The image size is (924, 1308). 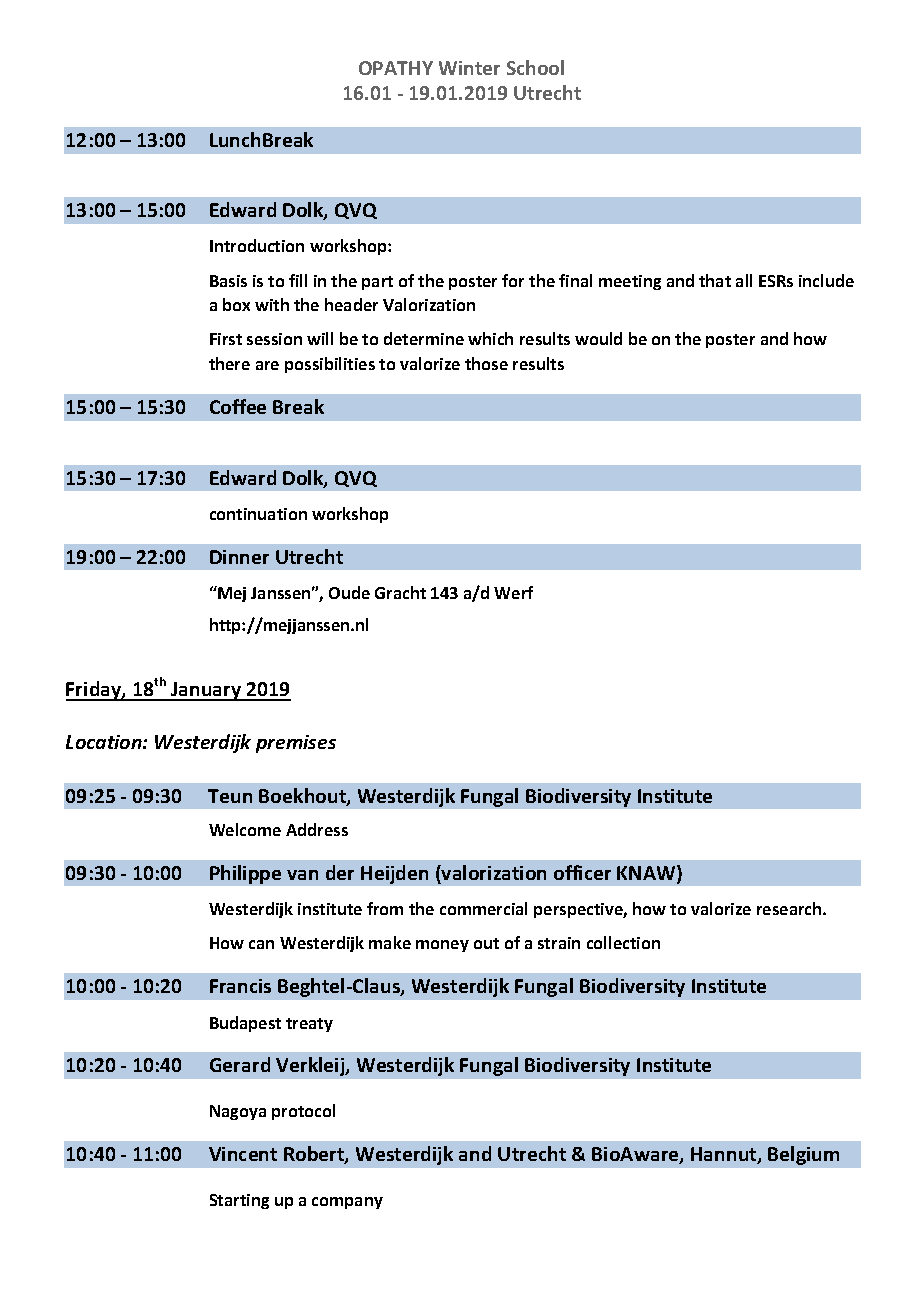 What do you see at coordinates (243, 1154) in the image?
I see `Vincent` at bounding box center [243, 1154].
